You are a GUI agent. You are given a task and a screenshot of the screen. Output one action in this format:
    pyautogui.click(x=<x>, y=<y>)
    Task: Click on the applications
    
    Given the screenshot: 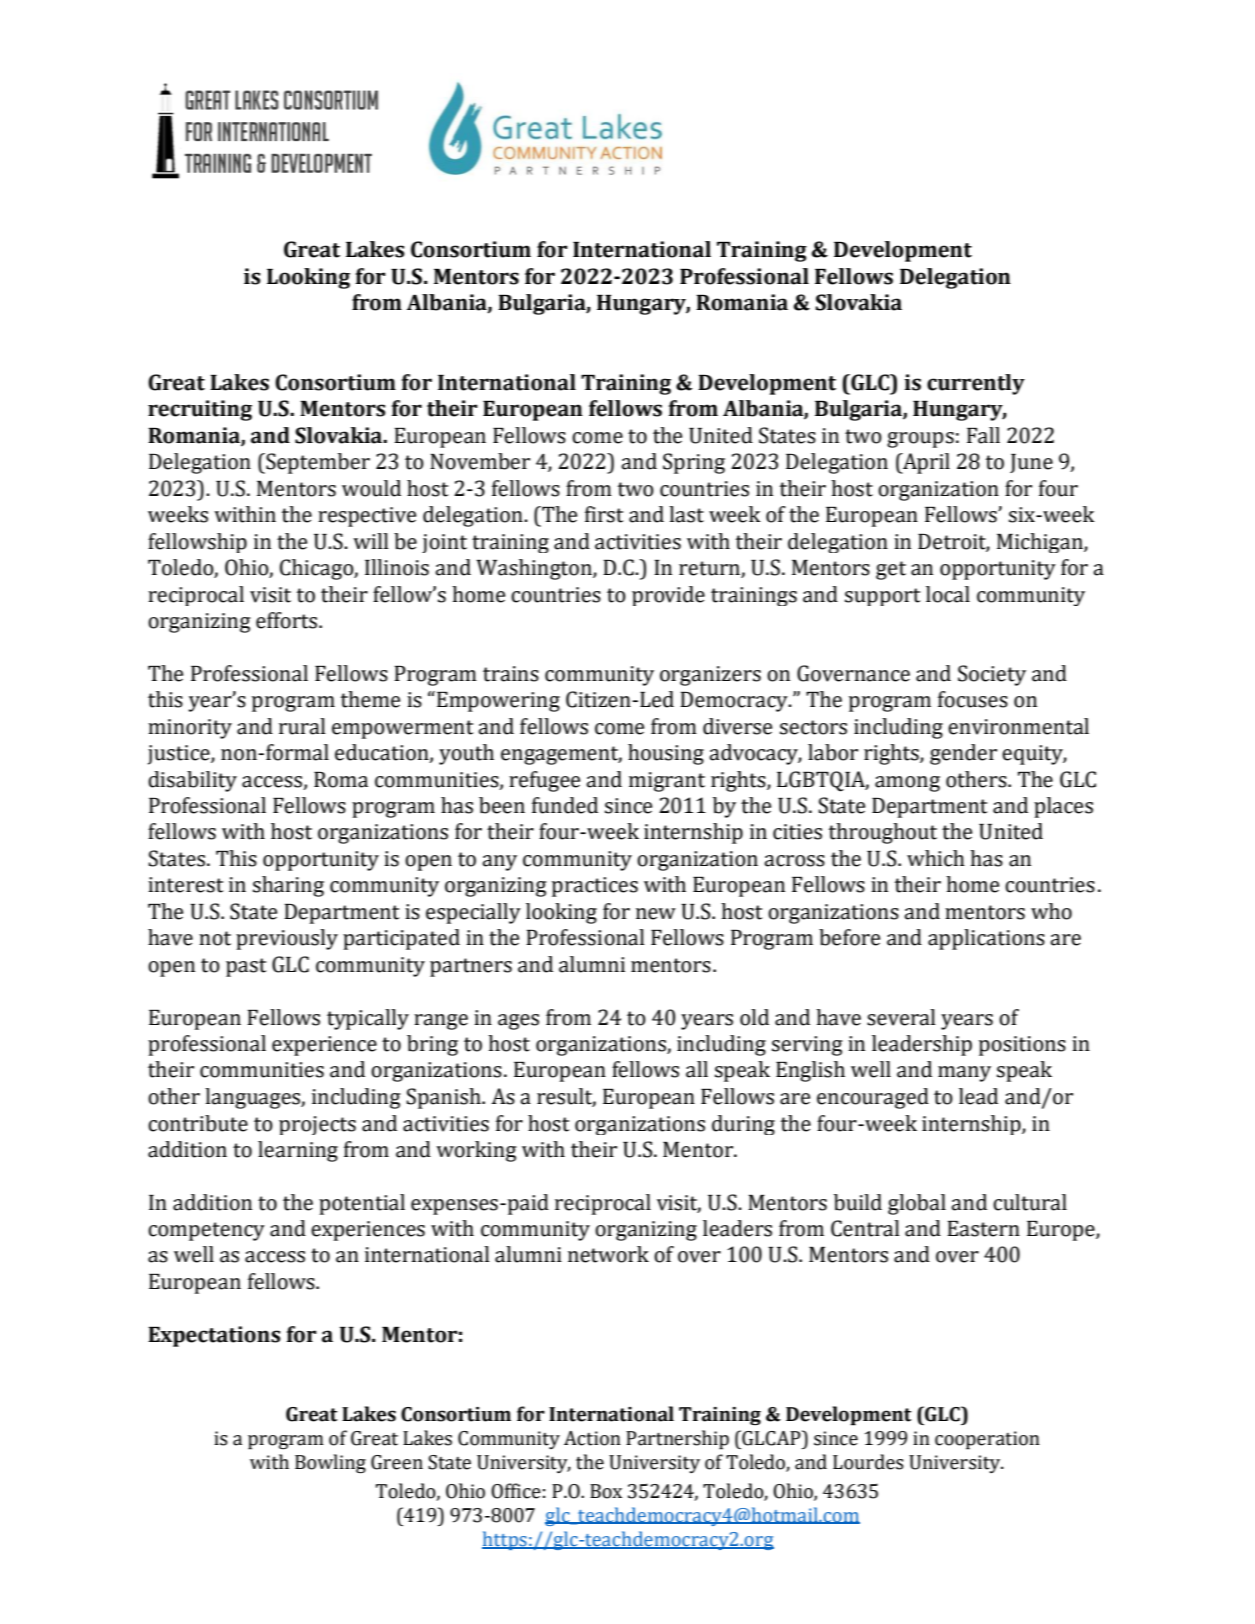 What is the action you would take?
    pyautogui.click(x=986, y=939)
